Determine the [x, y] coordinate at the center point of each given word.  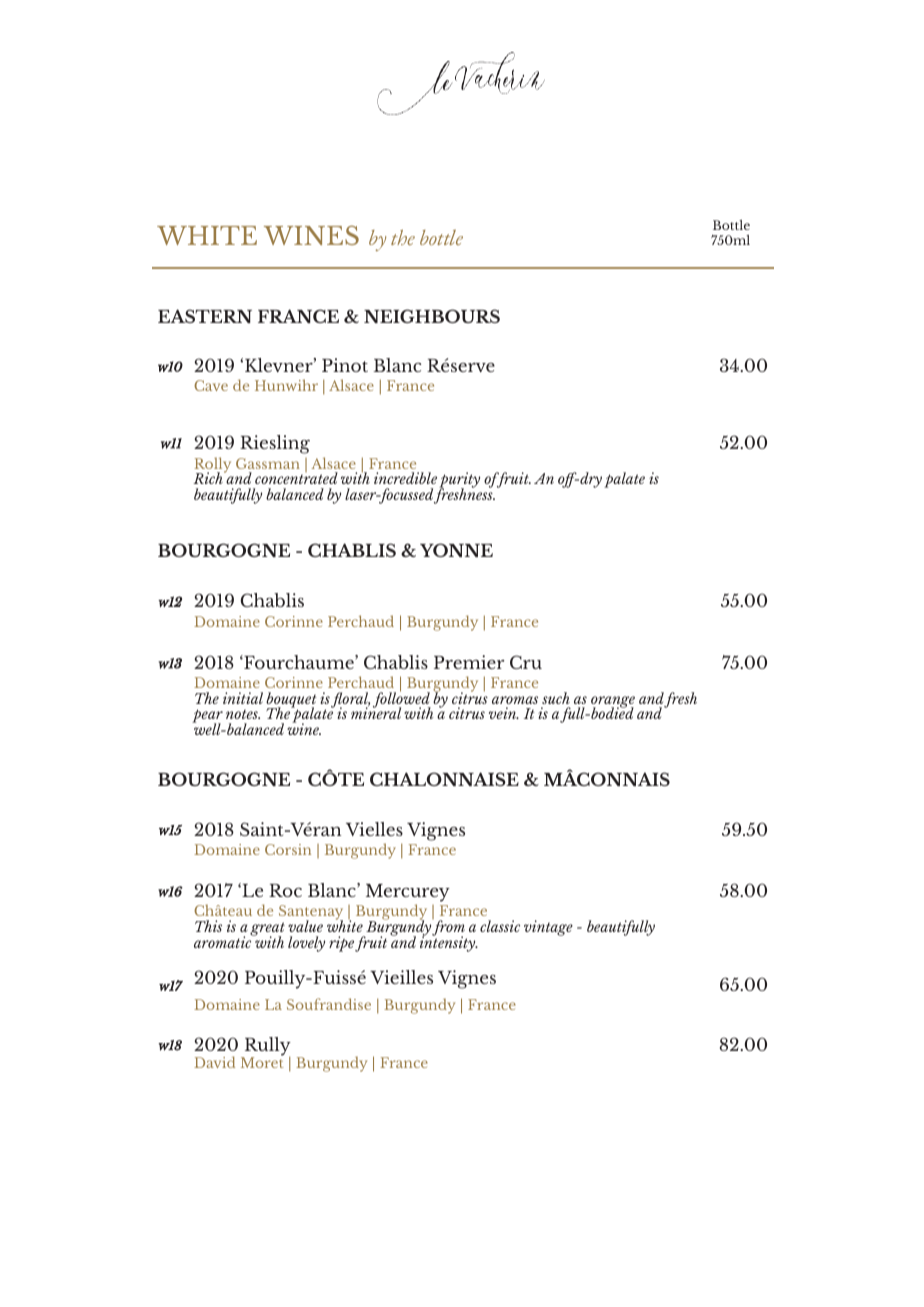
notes [243, 714]
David [214, 1062]
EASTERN [205, 316]
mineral [376, 712]
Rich [209, 477]
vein [504, 713]
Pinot [345, 365]
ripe [341, 944]
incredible [405, 478]
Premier [469, 662]
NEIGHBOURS [432, 316]
